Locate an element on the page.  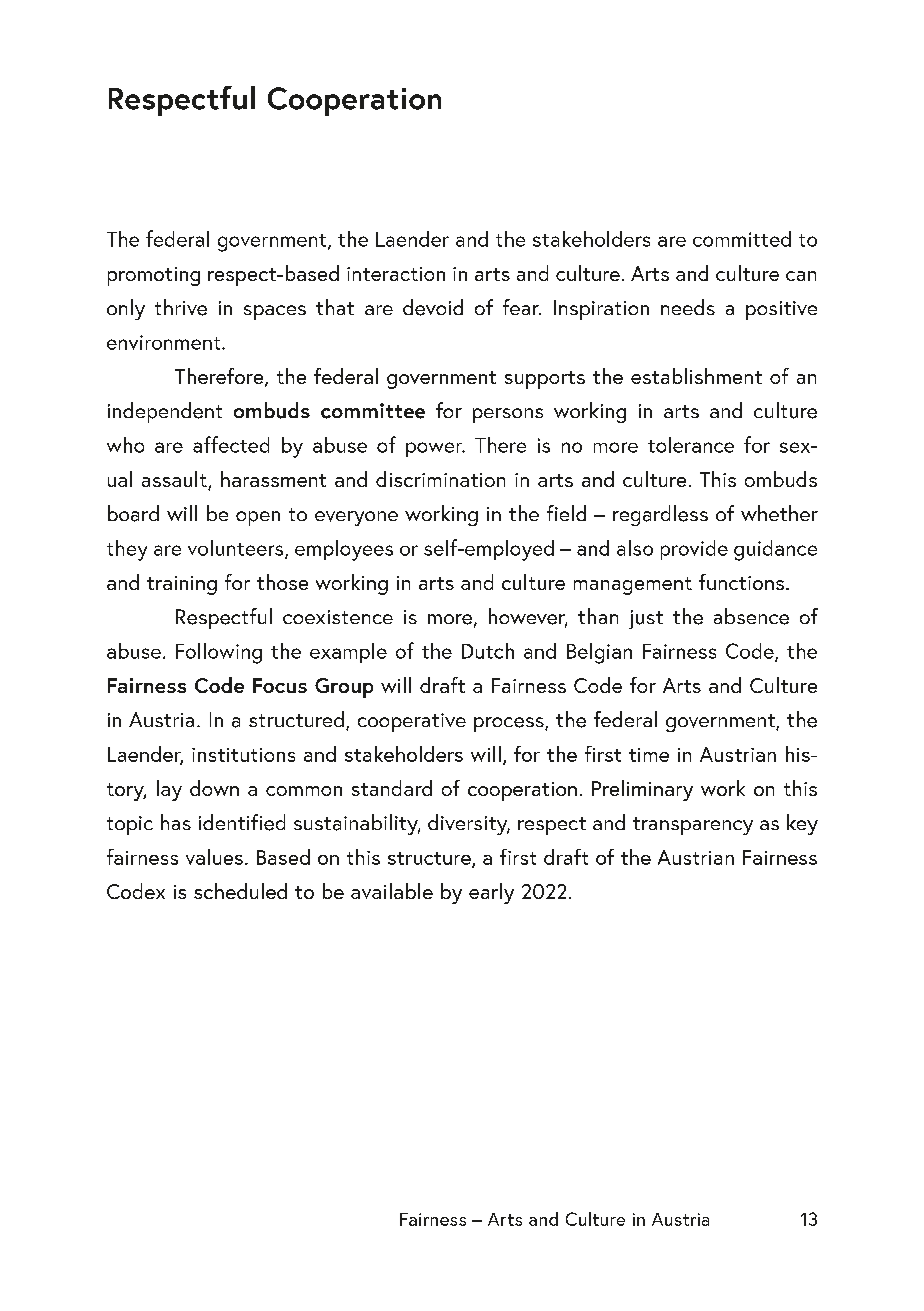
persons is located at coordinates (508, 415).
